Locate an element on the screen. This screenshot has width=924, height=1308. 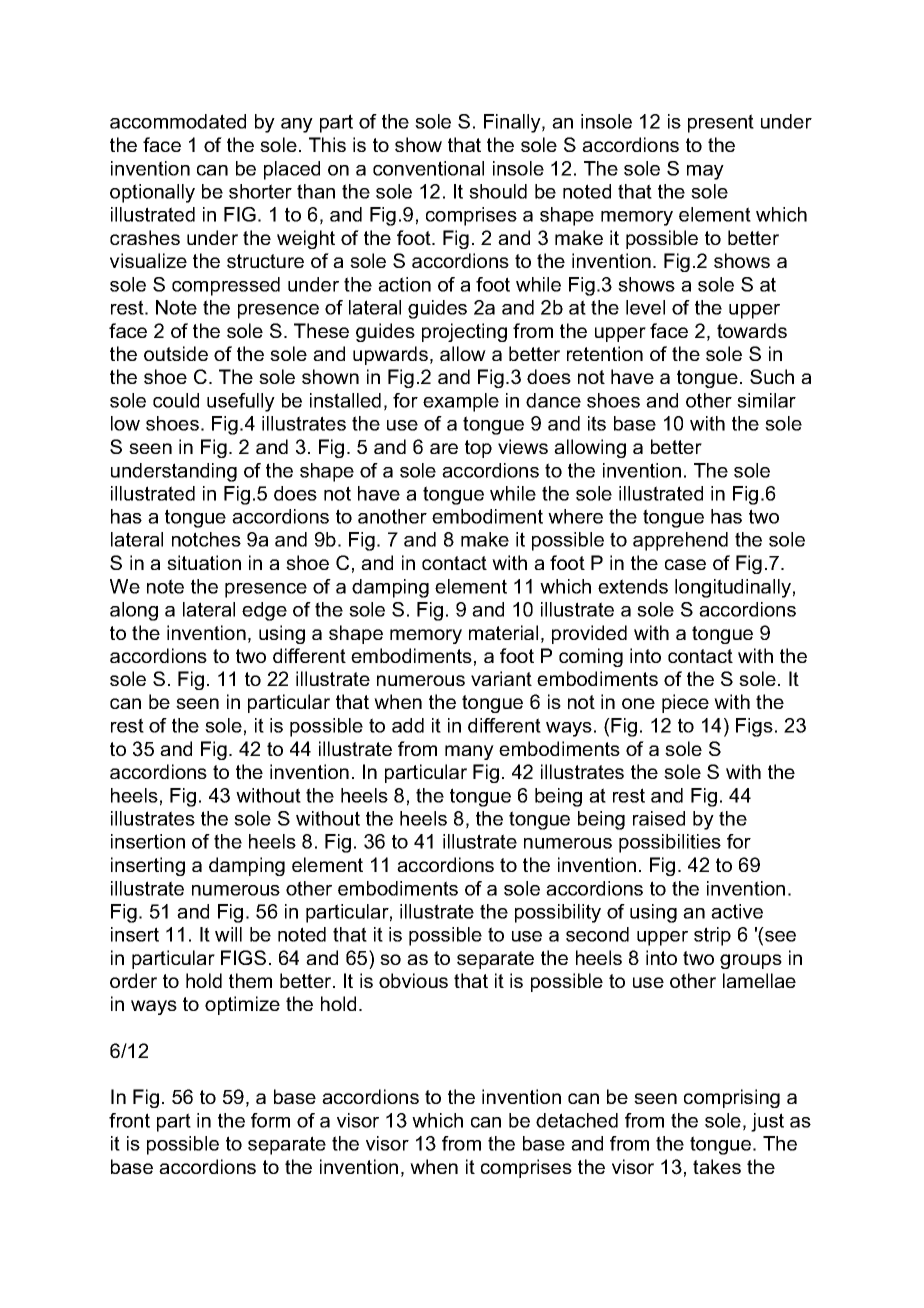
takes is located at coordinates (717, 1166).
